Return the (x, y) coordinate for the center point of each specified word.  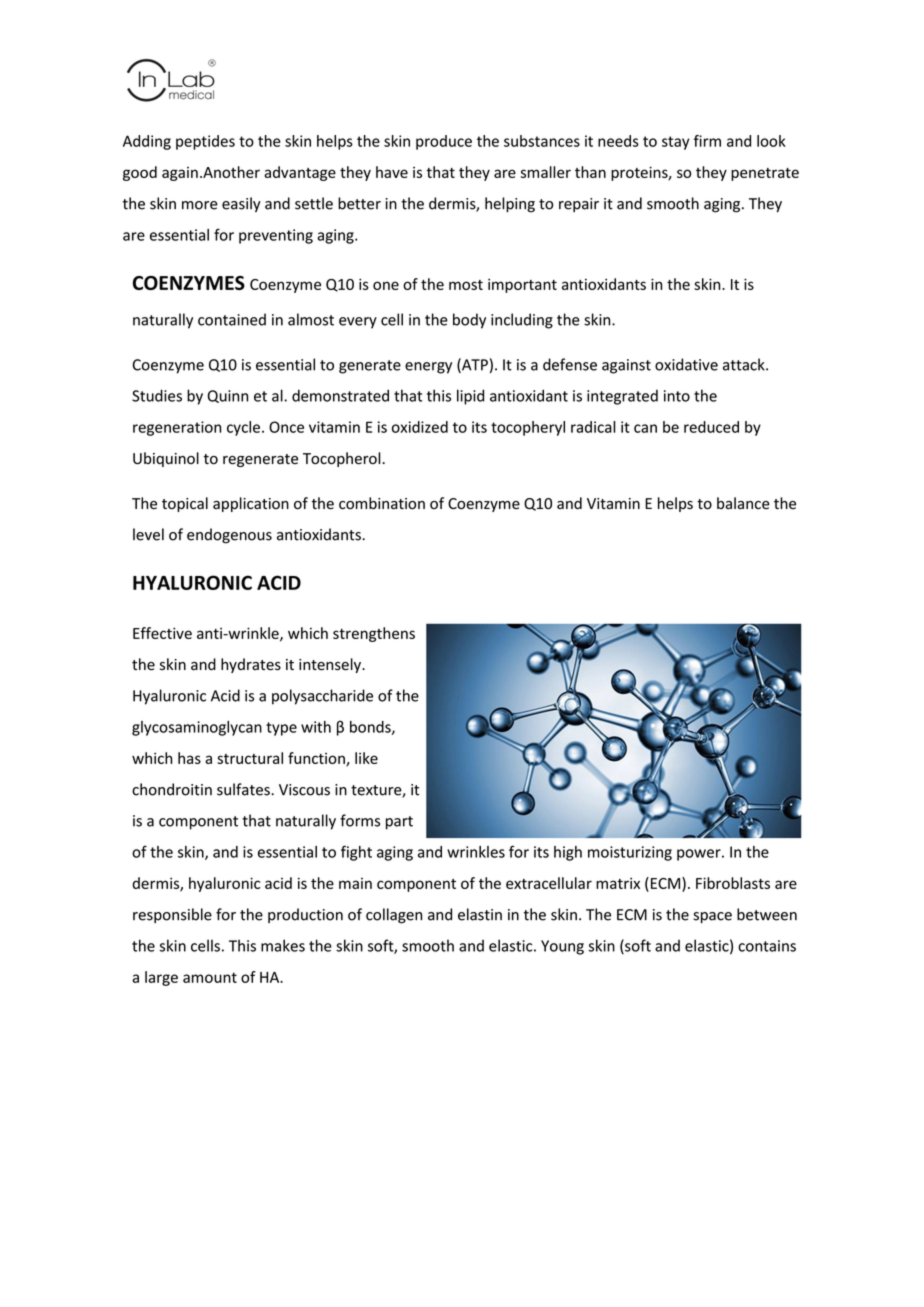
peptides (205, 142)
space (712, 917)
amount (210, 977)
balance (743, 503)
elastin (480, 914)
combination (382, 503)
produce (444, 142)
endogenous (229, 536)
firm (707, 141)
